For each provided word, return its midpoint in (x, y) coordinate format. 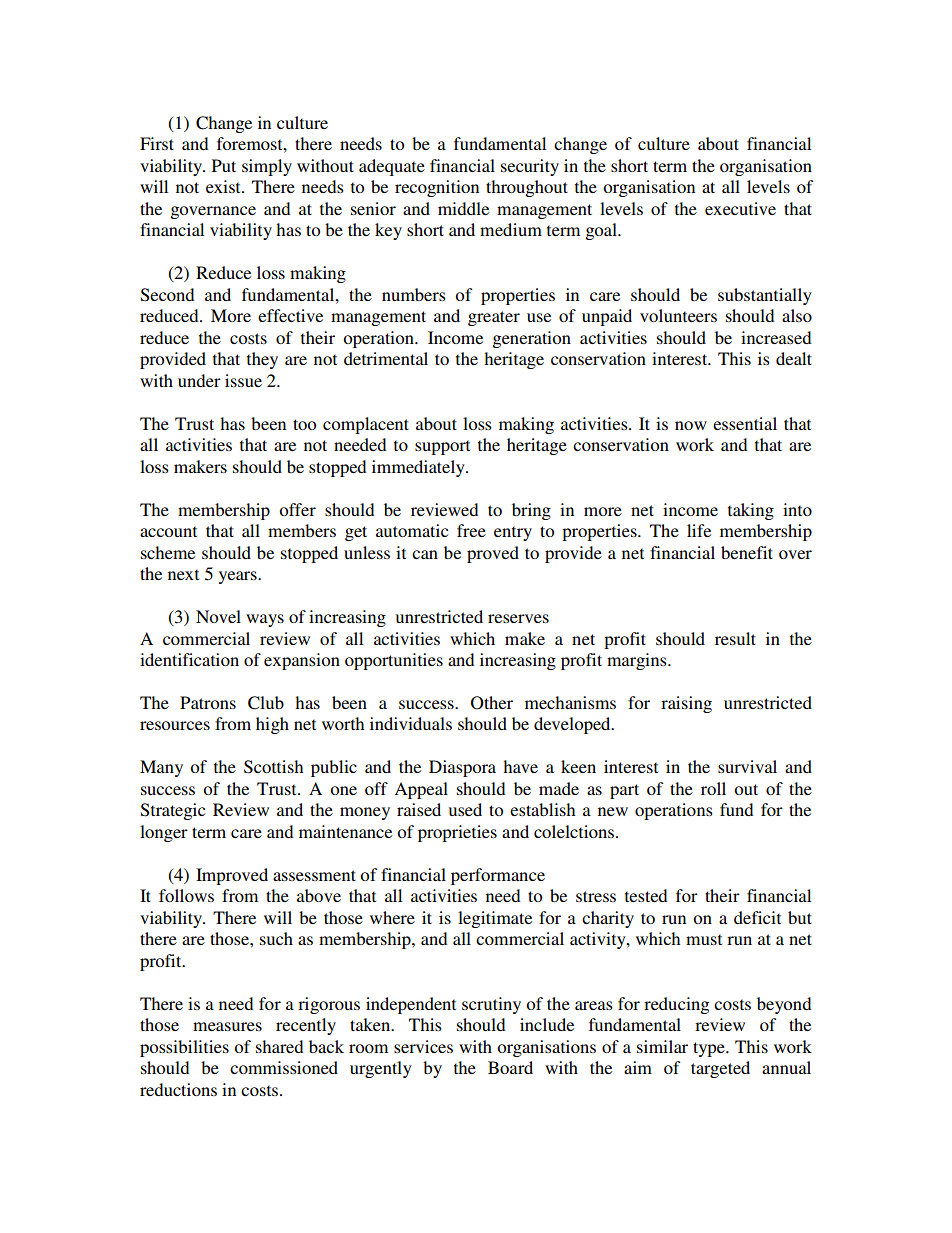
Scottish (273, 767)
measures (227, 1026)
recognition (437, 188)
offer (297, 509)
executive (740, 208)
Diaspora (462, 768)
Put (224, 165)
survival (747, 766)
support (442, 447)
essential (745, 423)
